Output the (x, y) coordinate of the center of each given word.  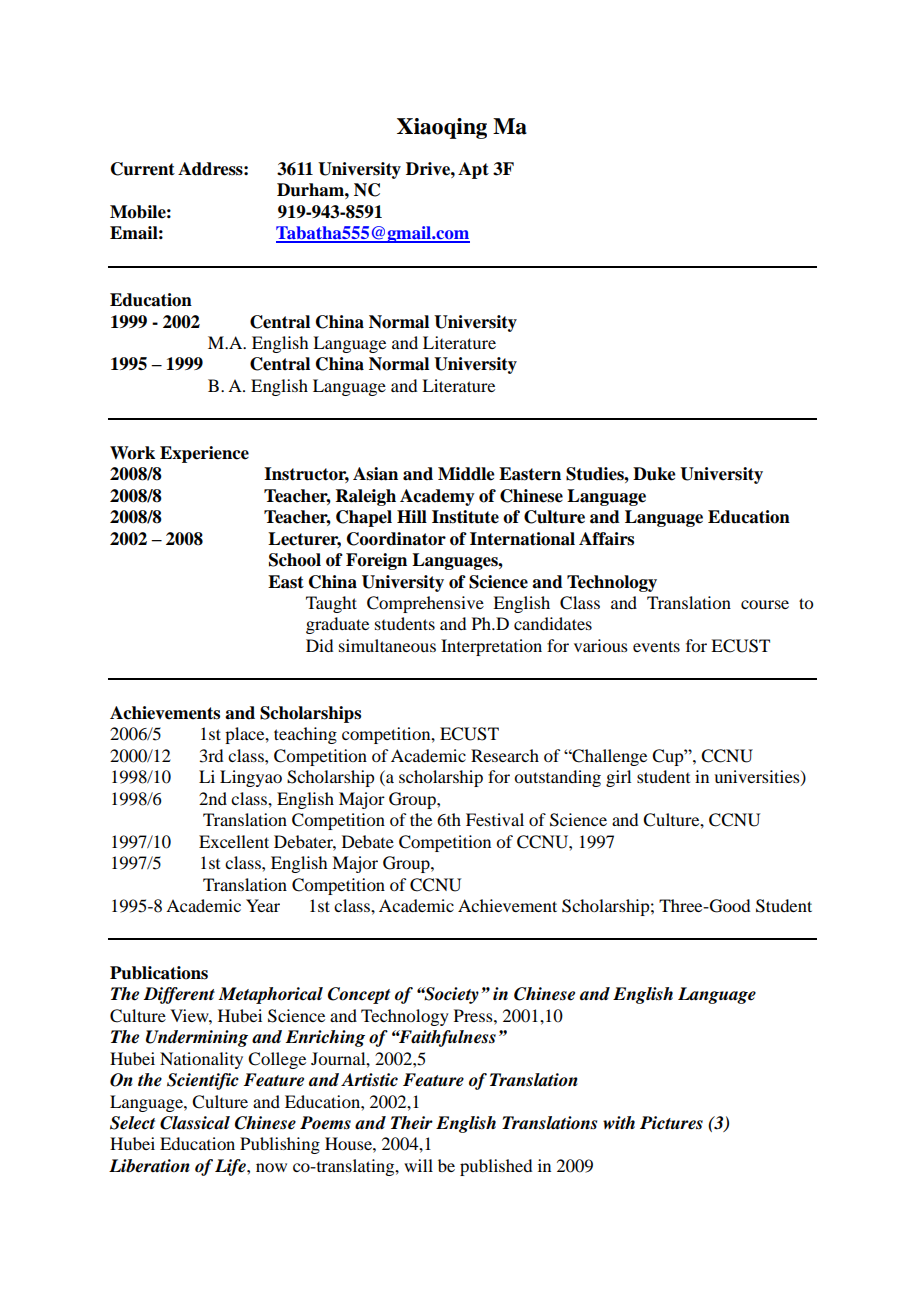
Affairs (606, 539)
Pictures (671, 1123)
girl (618, 778)
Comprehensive (425, 604)
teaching (305, 735)
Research (505, 755)
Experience (204, 454)
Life (231, 1167)
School (295, 560)
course (765, 604)
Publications (159, 973)
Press (474, 1015)
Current (143, 169)
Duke (654, 474)
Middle (466, 474)
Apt (473, 170)
